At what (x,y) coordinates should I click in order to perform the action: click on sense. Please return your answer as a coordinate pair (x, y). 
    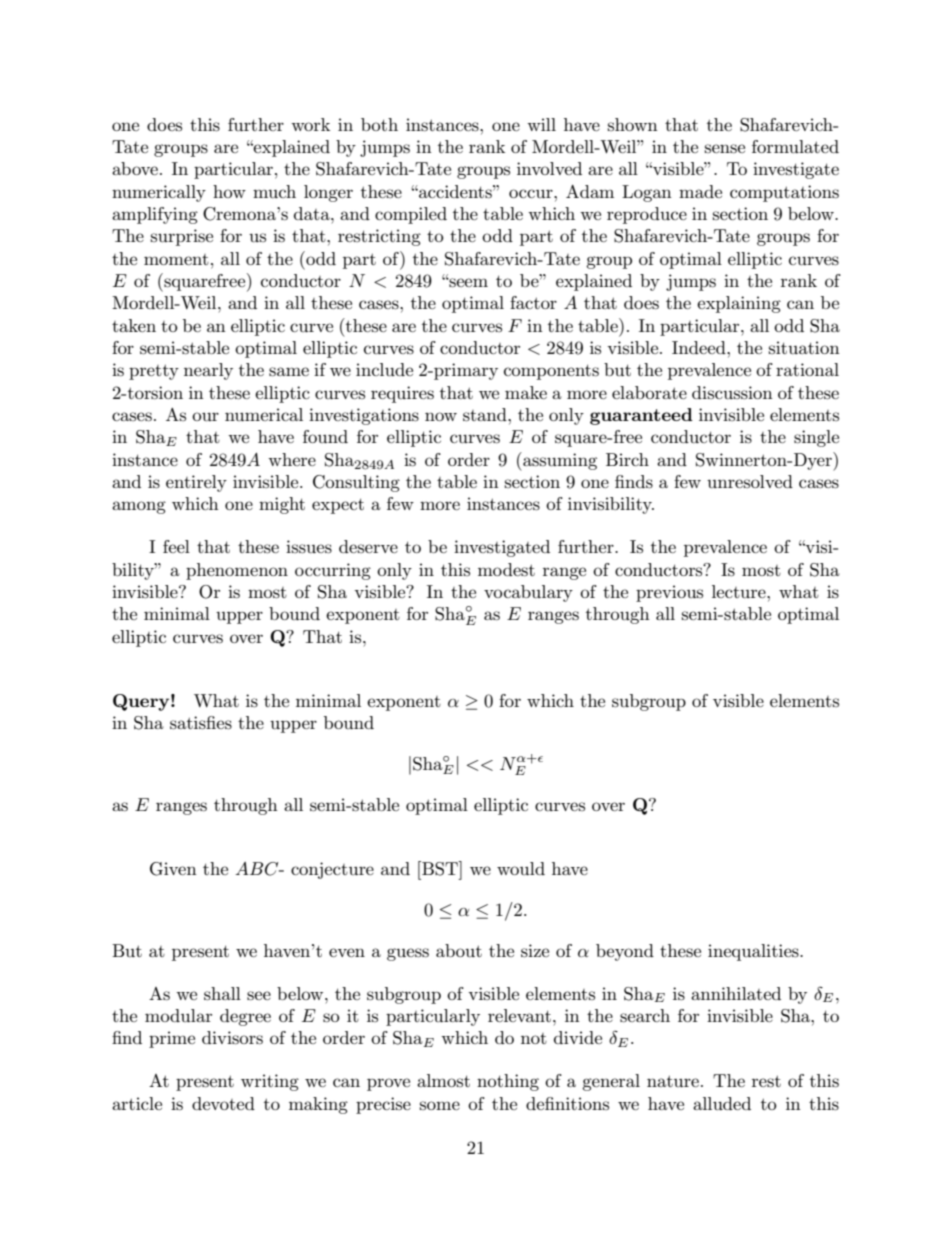
    Looking at the image, I should click on (725, 149).
